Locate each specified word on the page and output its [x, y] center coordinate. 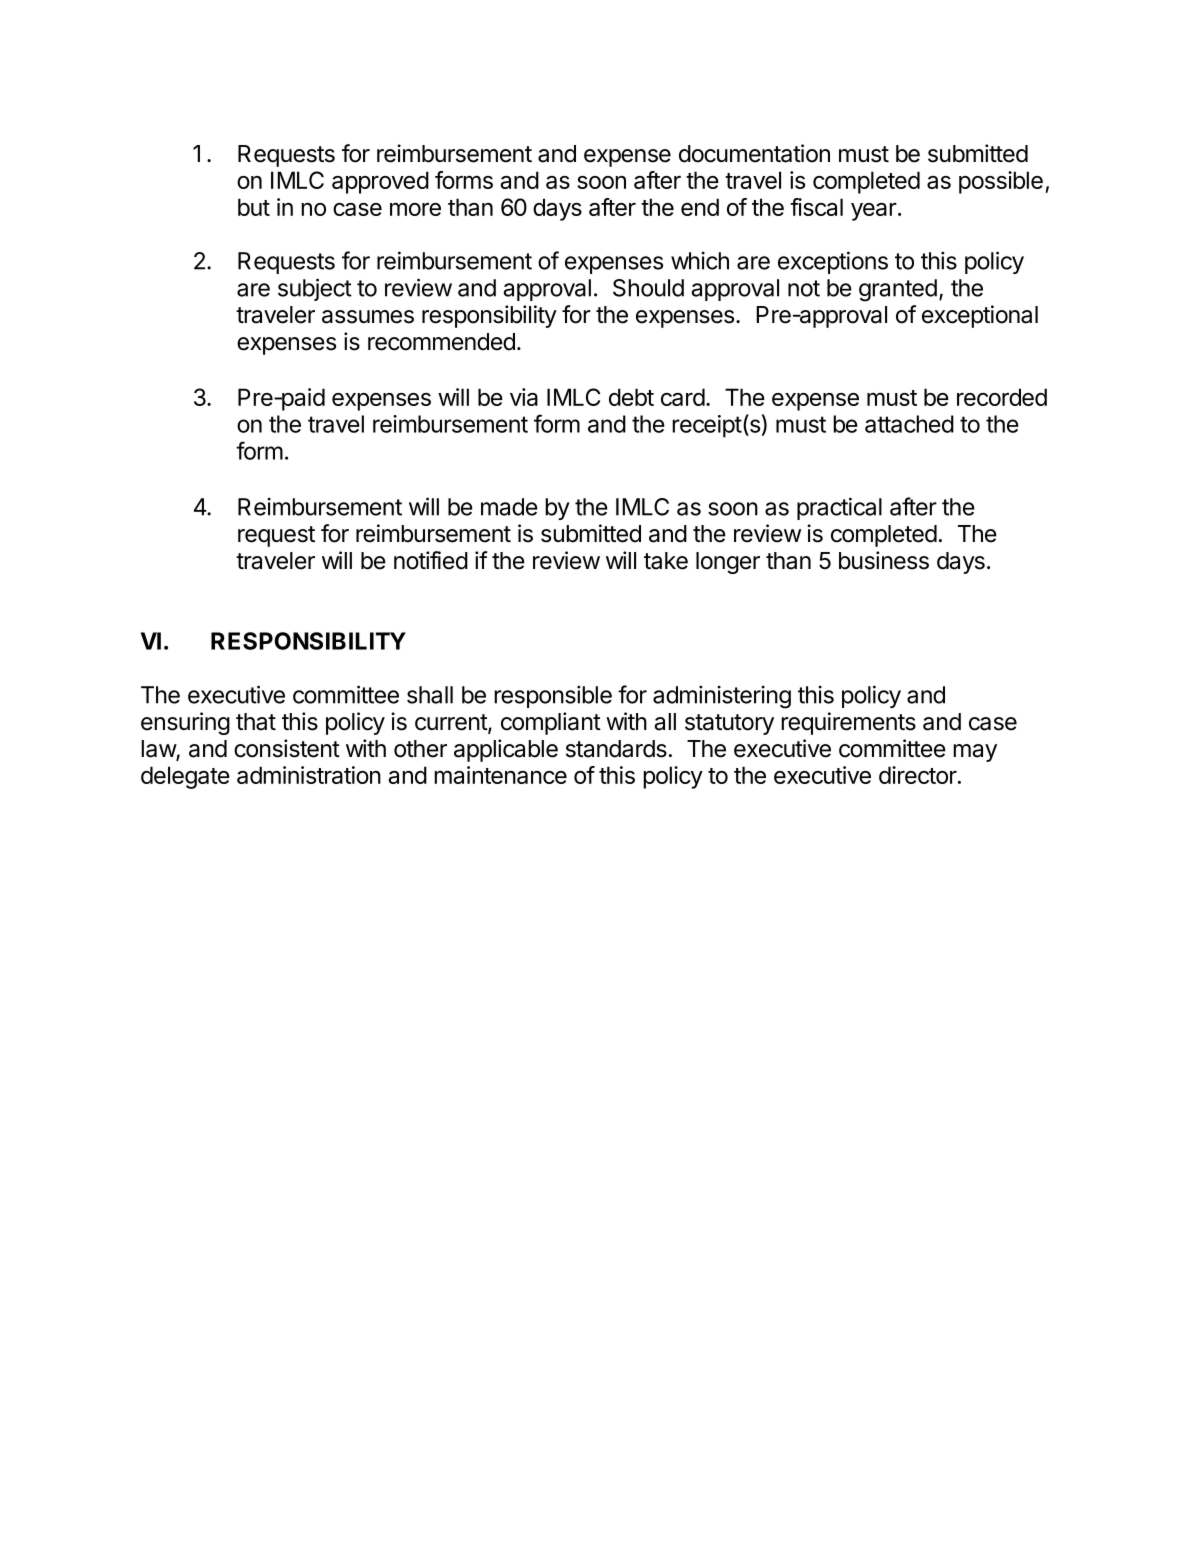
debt [631, 397]
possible [1001, 182]
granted [898, 290]
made [509, 507]
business [884, 560]
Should [648, 288]
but [254, 207]
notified [431, 560]
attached [909, 424]
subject [315, 289]
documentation [754, 153]
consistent [287, 748]
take [666, 561]
